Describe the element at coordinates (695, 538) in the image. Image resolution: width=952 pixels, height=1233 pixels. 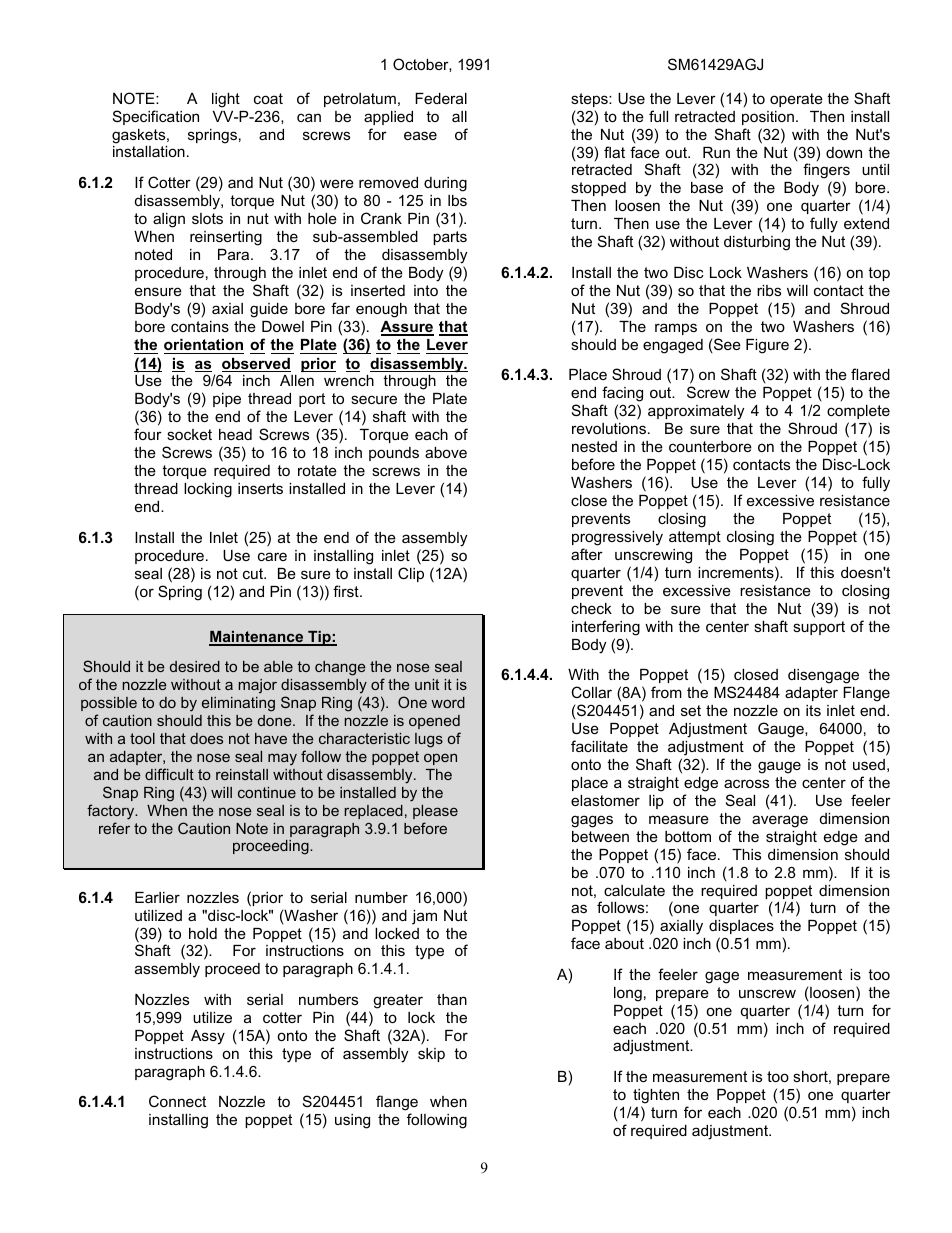
I see `attempt` at that location.
